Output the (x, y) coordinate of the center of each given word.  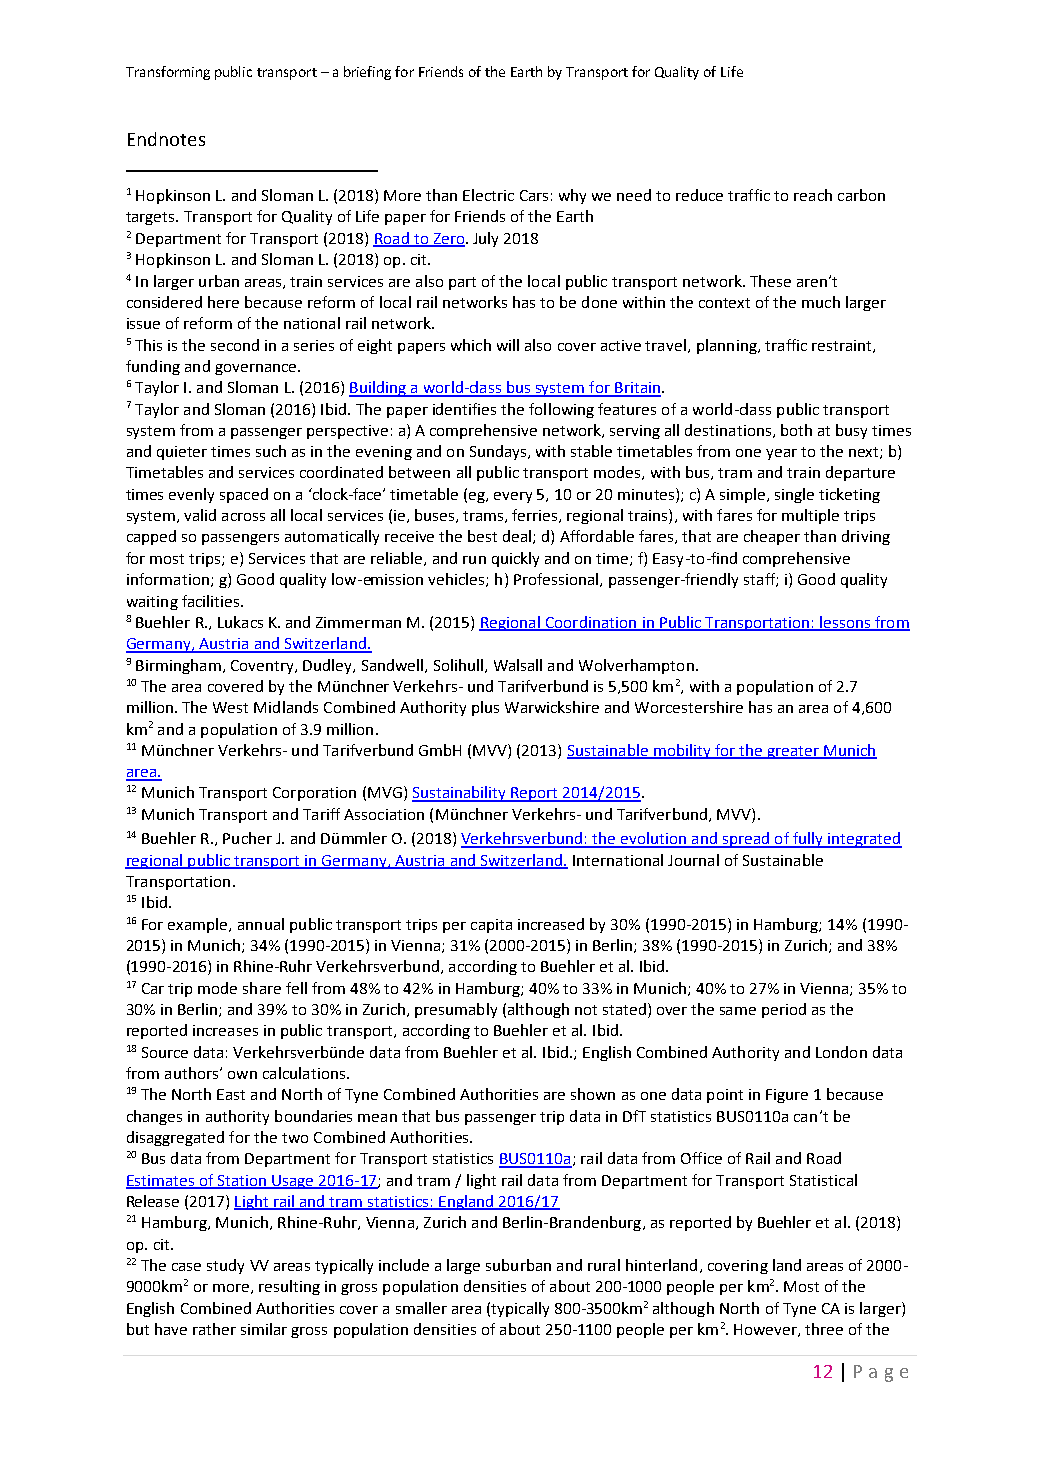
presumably (456, 1010)
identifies (464, 409)
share (262, 988)
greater (793, 752)
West (230, 707)
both (796, 430)
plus (485, 708)
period (784, 1010)
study (225, 1266)
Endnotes (166, 139)
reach (813, 195)
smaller (421, 1308)
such (271, 451)
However (766, 1330)
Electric (488, 195)
